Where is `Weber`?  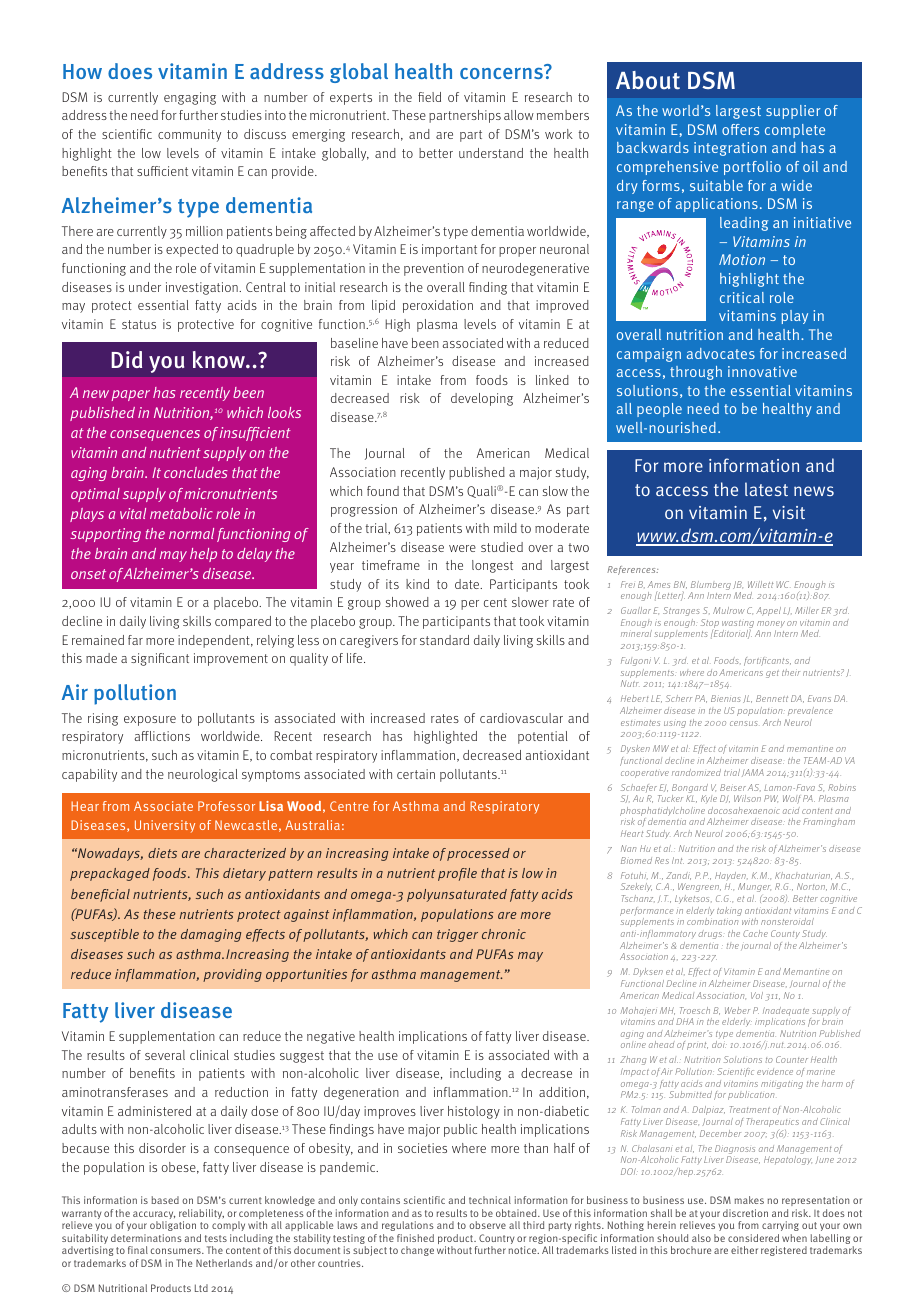 Weber is located at coordinates (737, 1010).
